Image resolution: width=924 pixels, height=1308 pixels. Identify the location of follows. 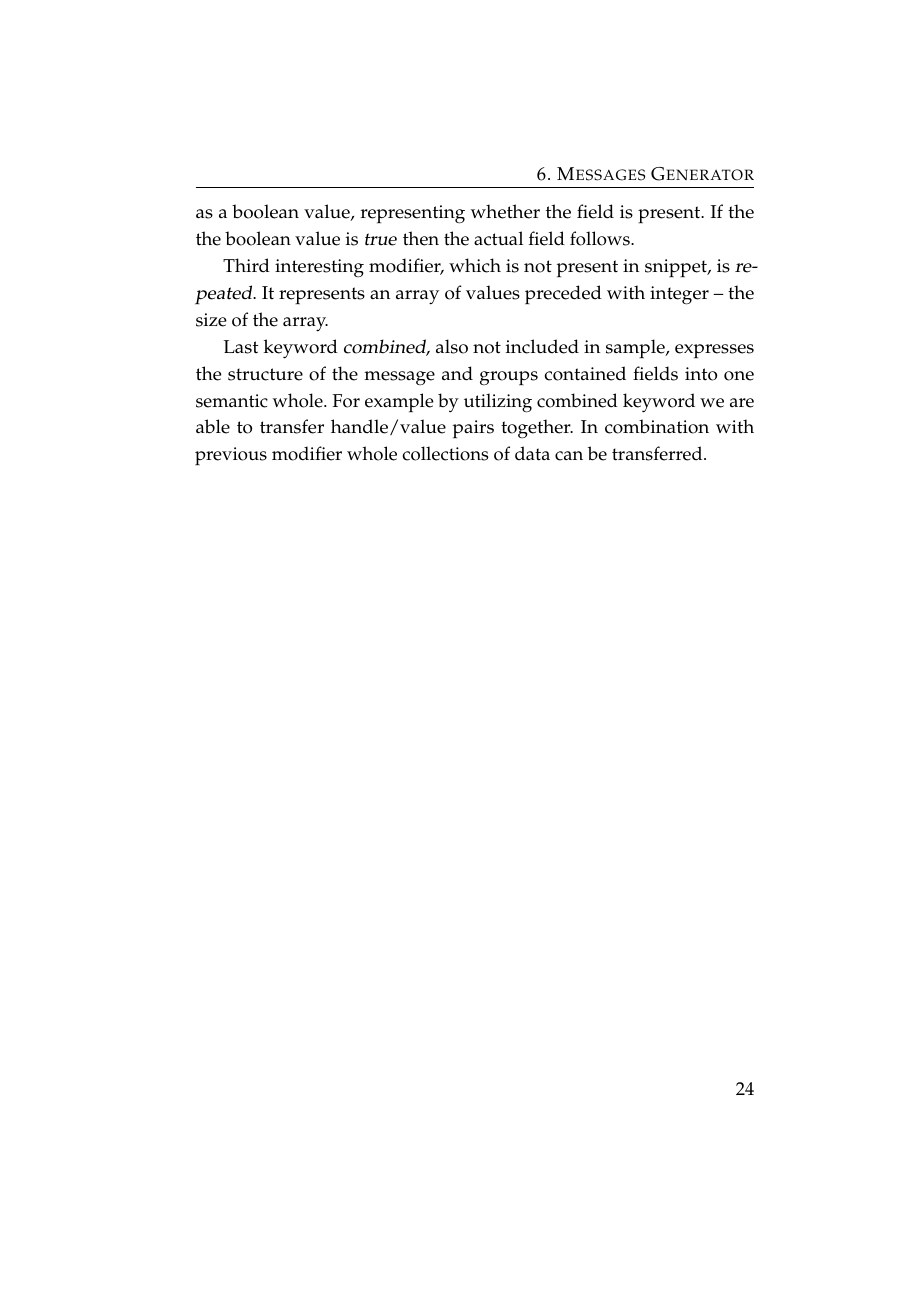
(601, 238).
